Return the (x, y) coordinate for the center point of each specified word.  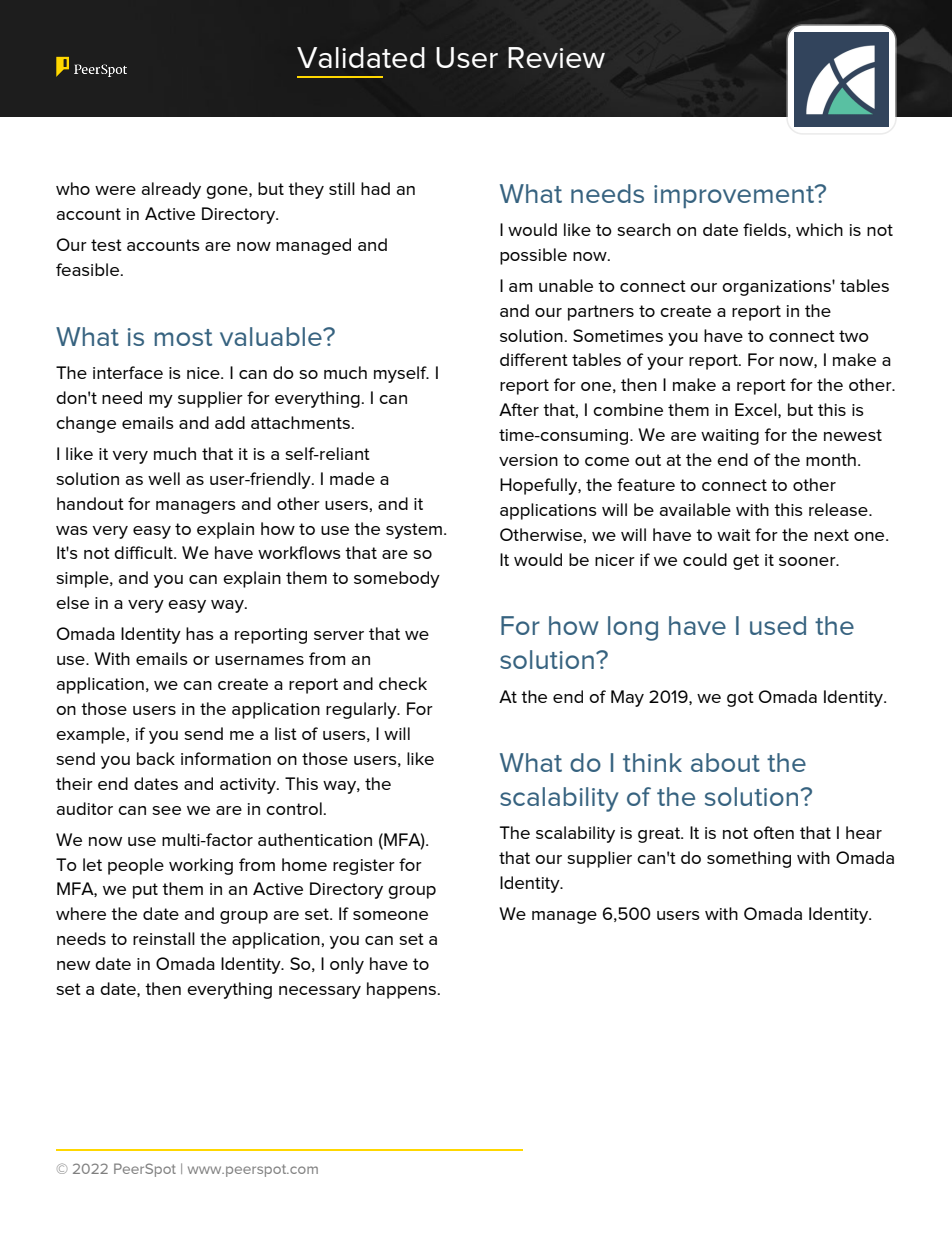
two (854, 336)
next (831, 535)
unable (566, 285)
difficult (144, 552)
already (171, 190)
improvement (735, 196)
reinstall (164, 938)
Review (556, 57)
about (725, 762)
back (156, 758)
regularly (362, 710)
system (414, 531)
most (183, 337)
